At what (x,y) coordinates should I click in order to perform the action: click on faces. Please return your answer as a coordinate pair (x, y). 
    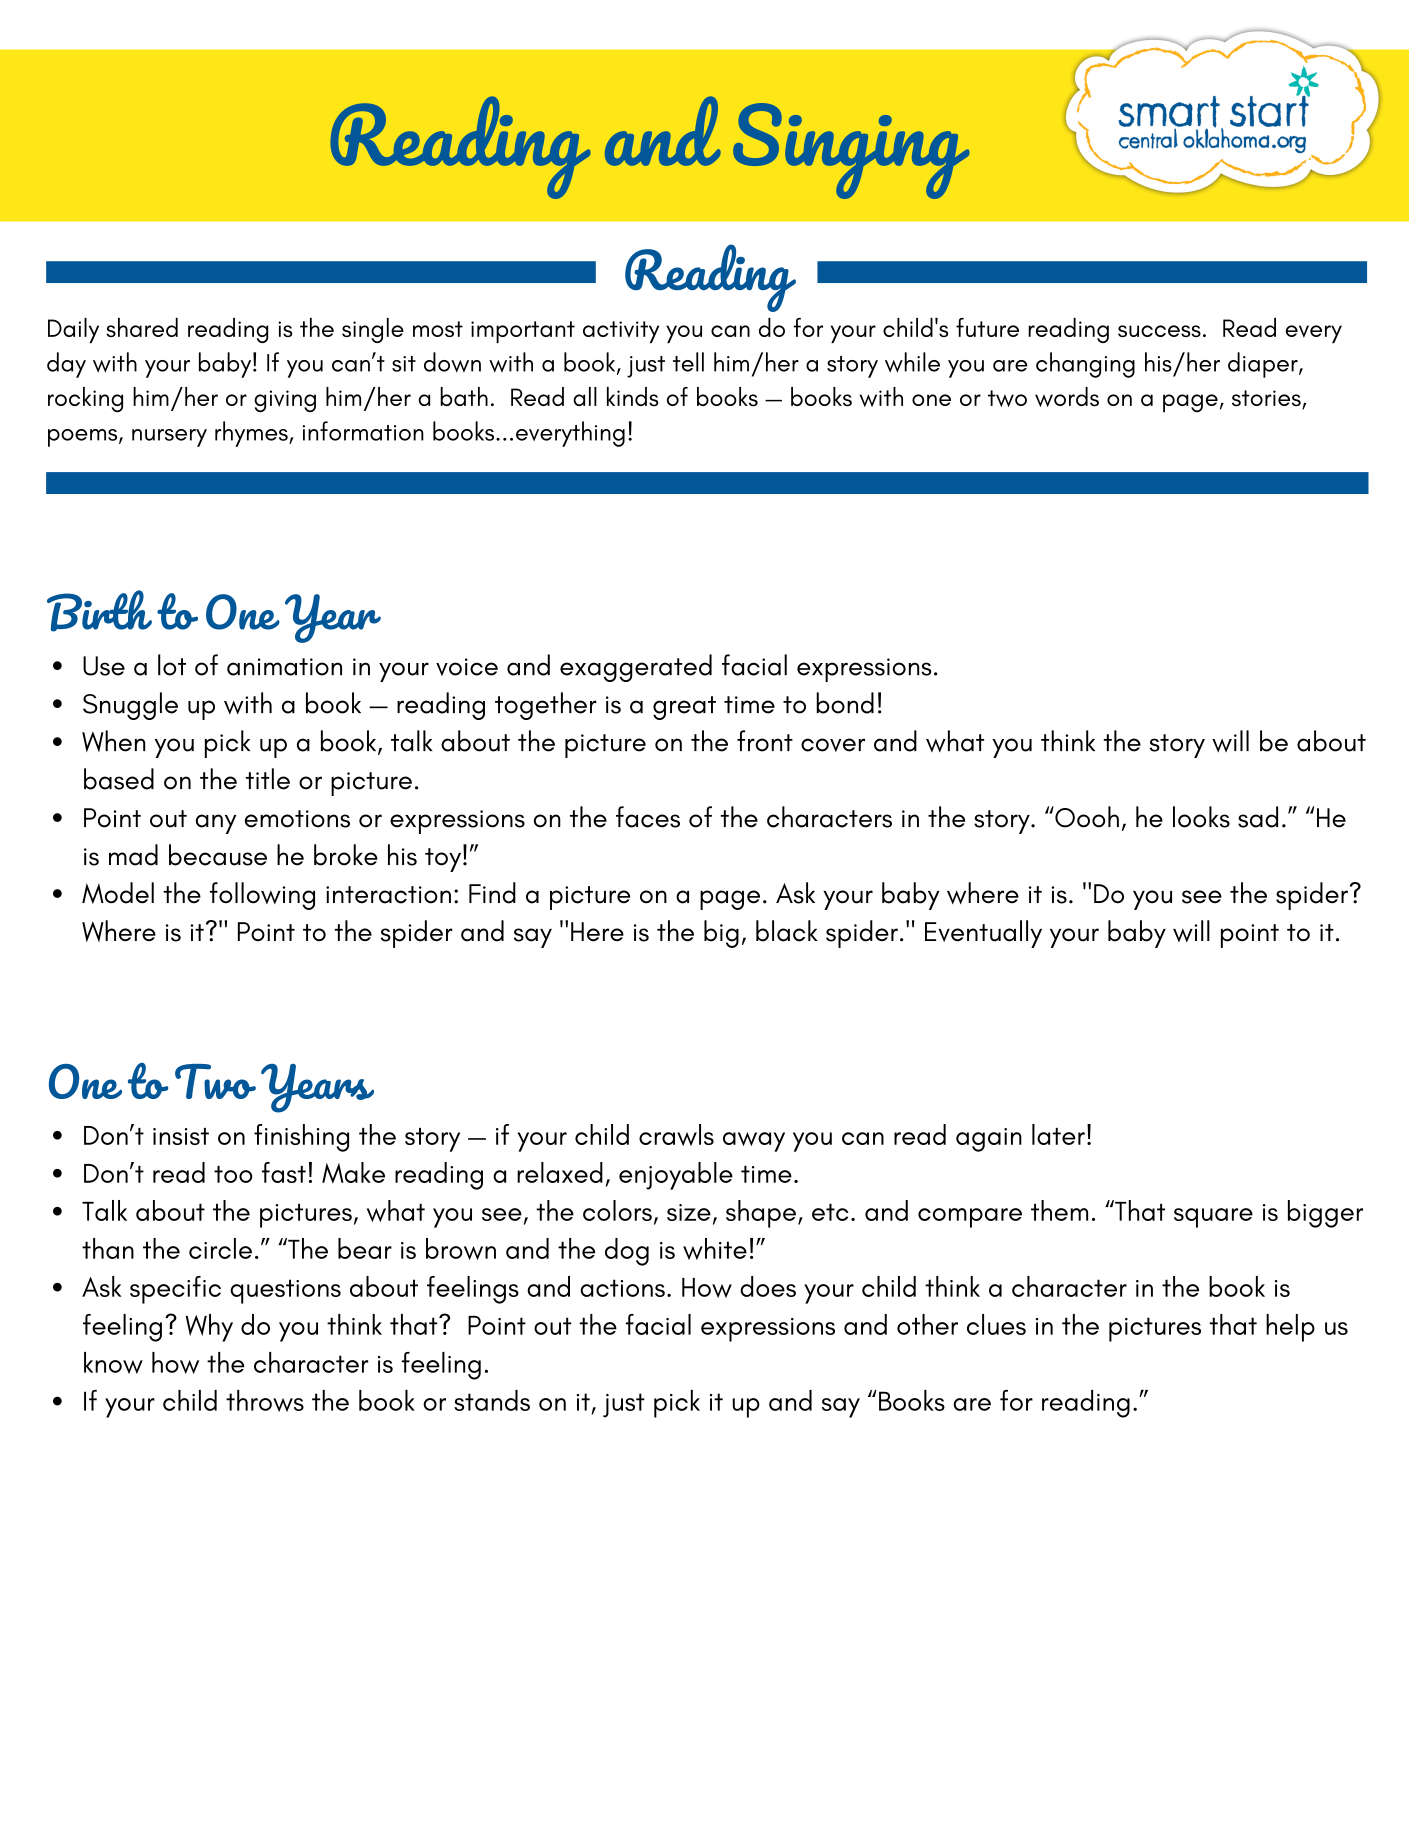
    Looking at the image, I should click on (648, 817).
